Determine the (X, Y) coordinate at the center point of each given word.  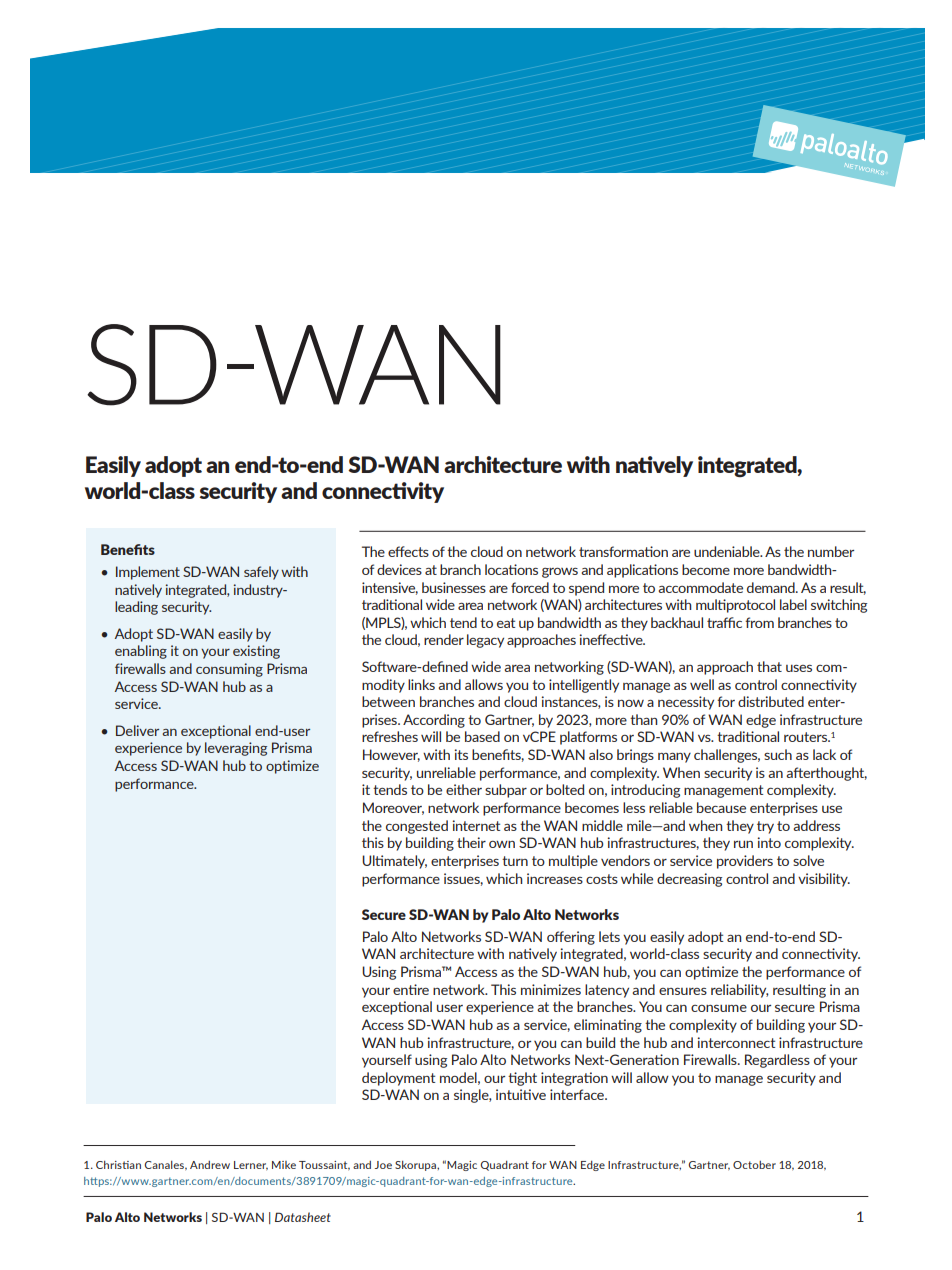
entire (411, 989)
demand (772, 587)
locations (511, 569)
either (464, 789)
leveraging (236, 749)
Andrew (210, 1165)
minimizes (551, 989)
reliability (740, 991)
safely (261, 573)
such (778, 754)
